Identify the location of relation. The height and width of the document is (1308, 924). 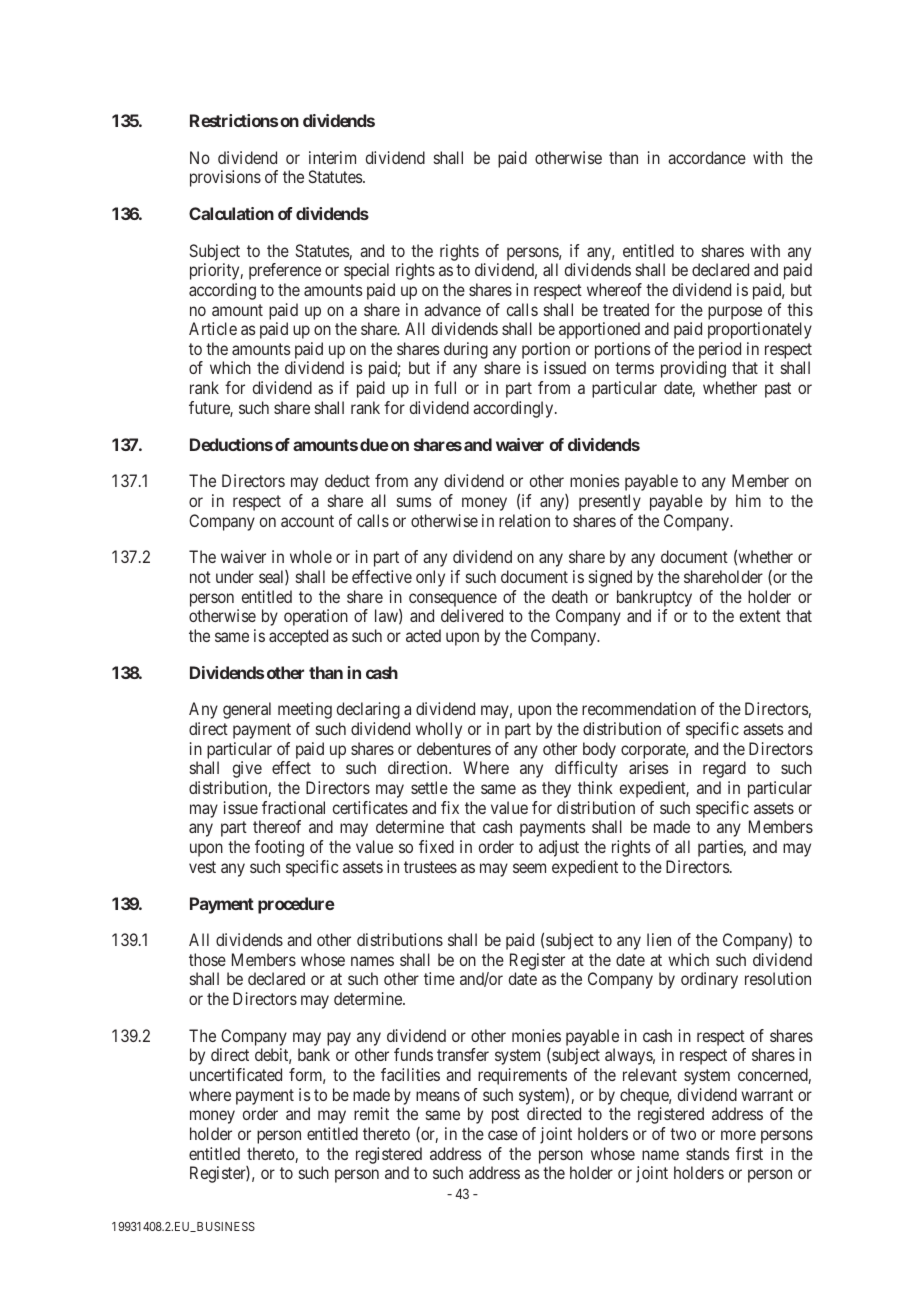
(524, 520).
